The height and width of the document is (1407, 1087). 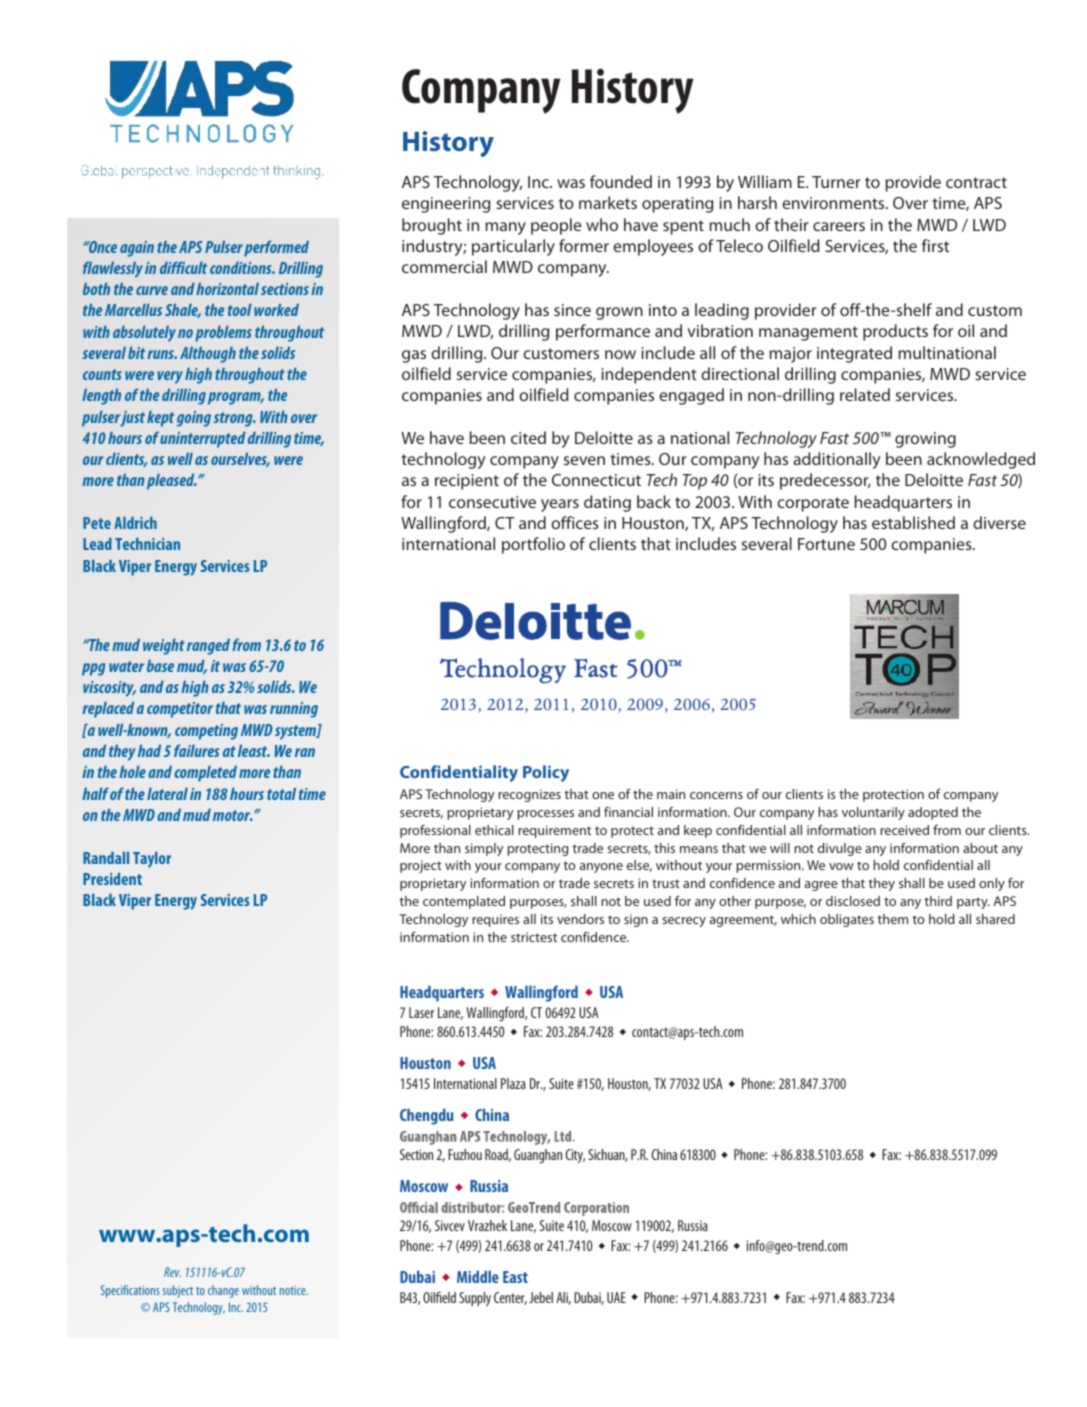 I want to click on vendors, so click(x=580, y=919).
